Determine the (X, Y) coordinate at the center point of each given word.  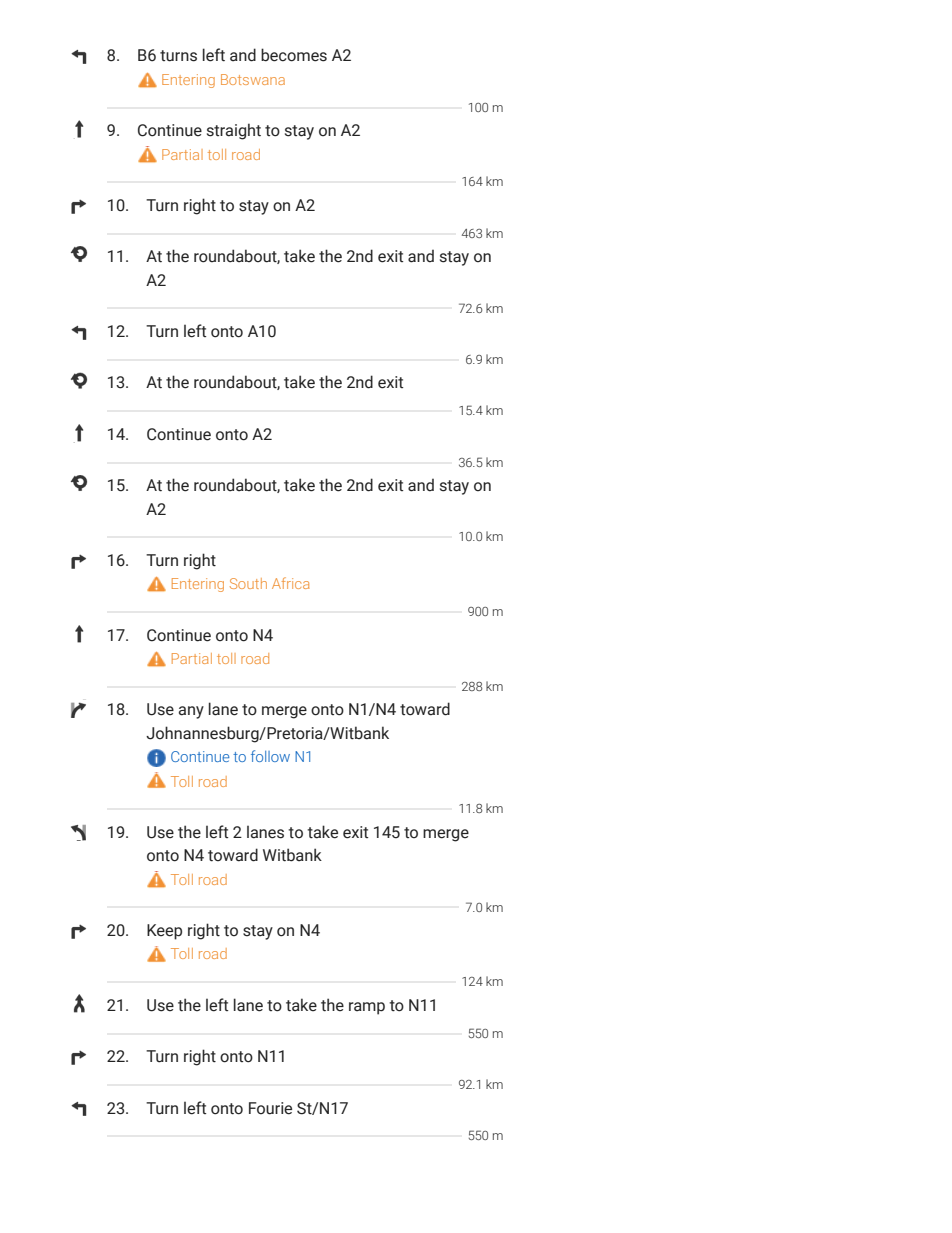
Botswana (253, 79)
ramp (367, 1008)
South (248, 583)
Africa (290, 583)
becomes (294, 55)
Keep (164, 932)
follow (270, 756)
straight (234, 131)
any (191, 712)
